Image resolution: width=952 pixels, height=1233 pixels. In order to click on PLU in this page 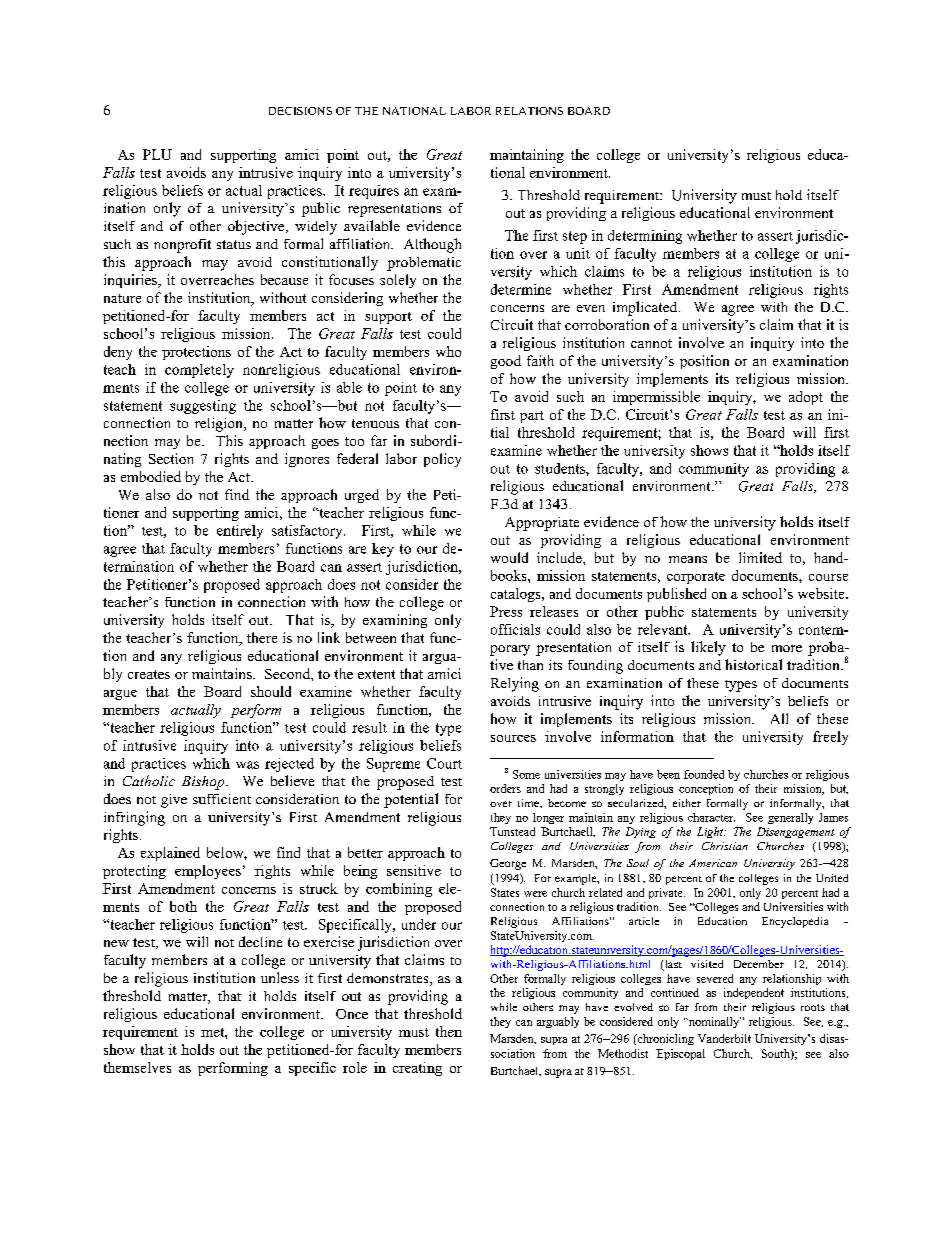, I will do `click(157, 154)`.
